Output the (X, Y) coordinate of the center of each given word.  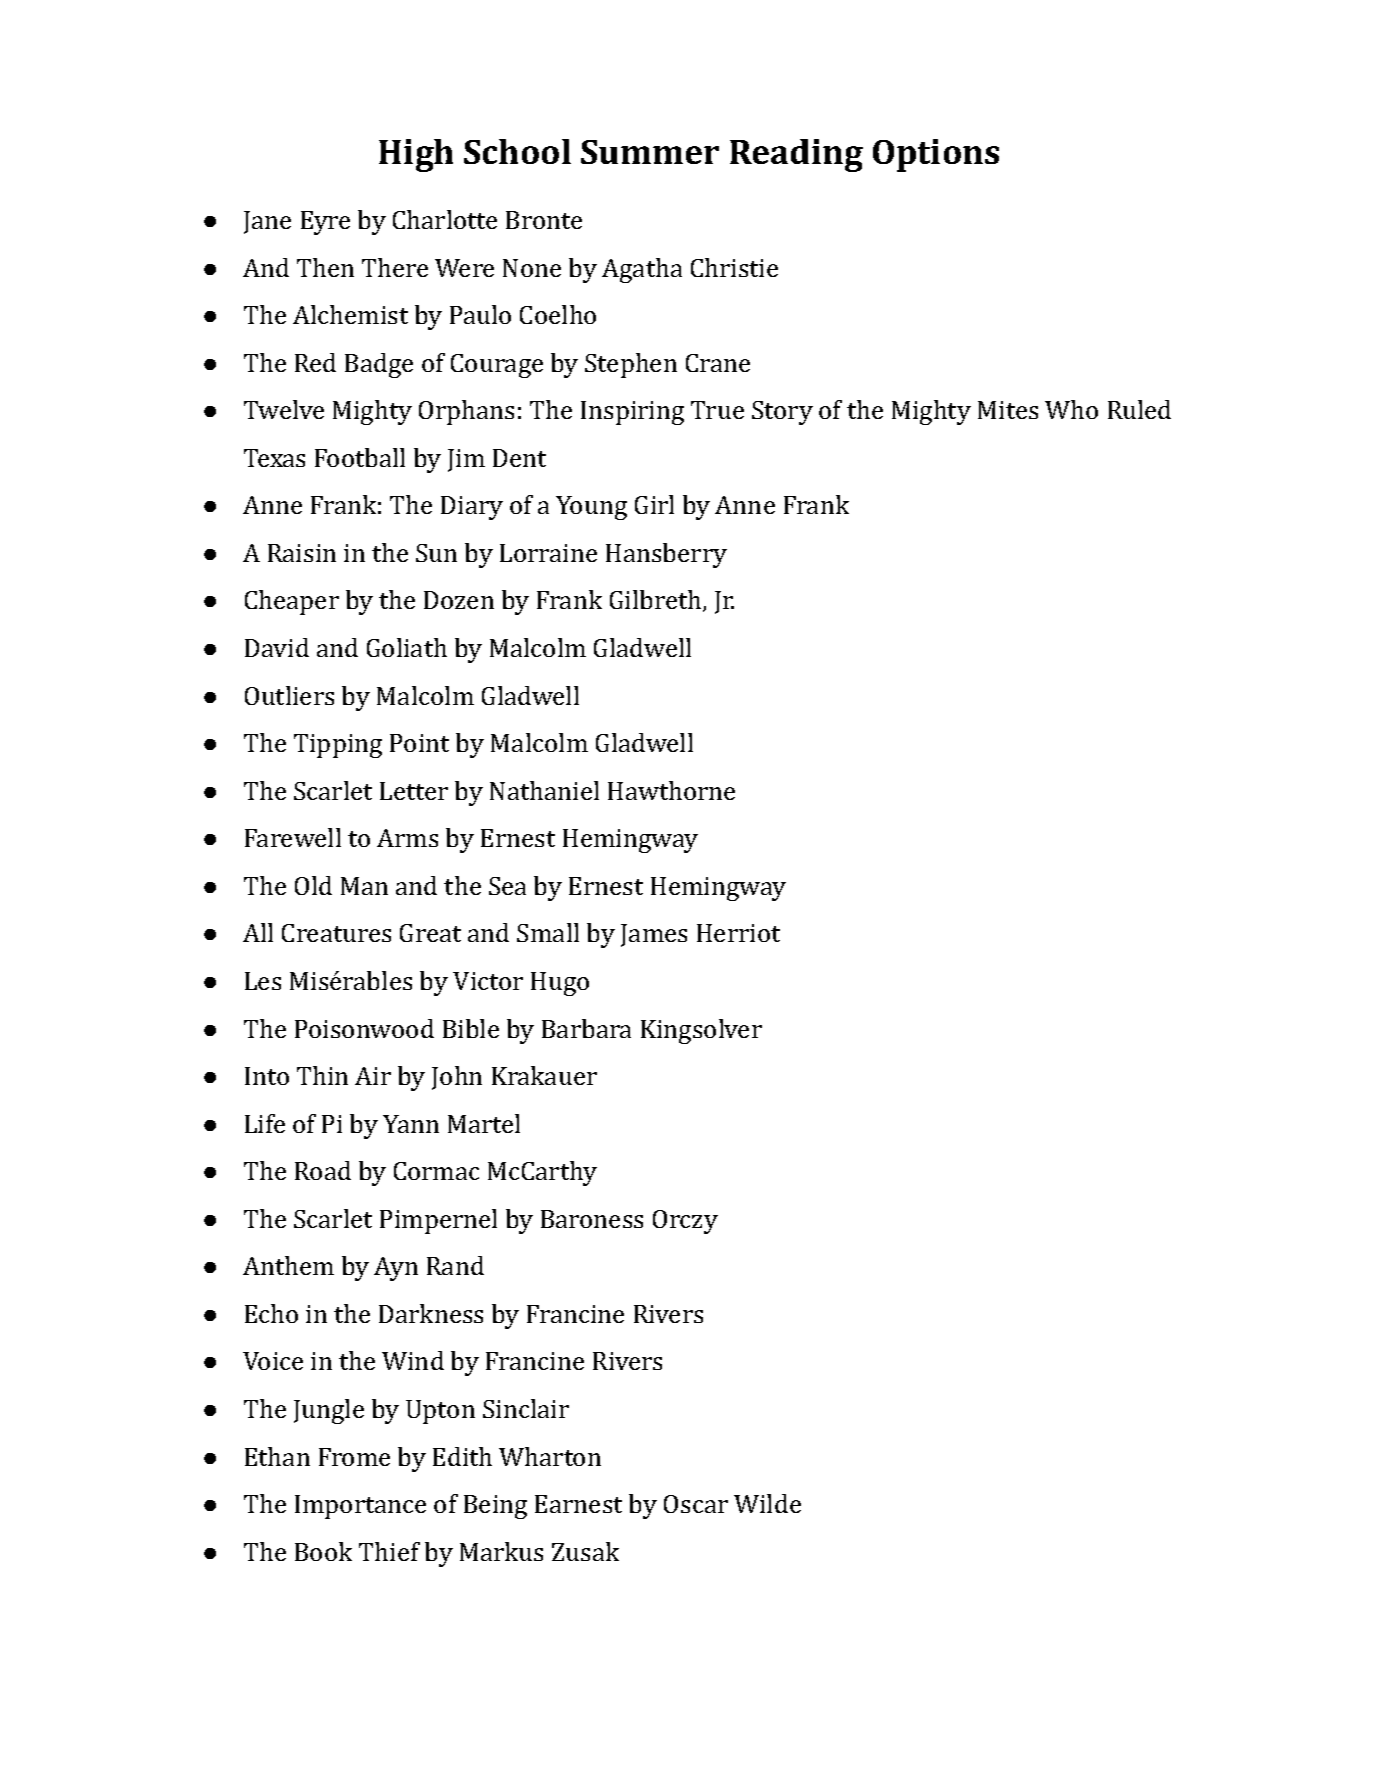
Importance (360, 1507)
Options (936, 155)
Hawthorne (671, 790)
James (654, 935)
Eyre (325, 223)
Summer (650, 152)
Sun (436, 553)
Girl (654, 504)
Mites (1008, 410)
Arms (407, 838)
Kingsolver (701, 1031)
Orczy (685, 1222)
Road (323, 1170)
